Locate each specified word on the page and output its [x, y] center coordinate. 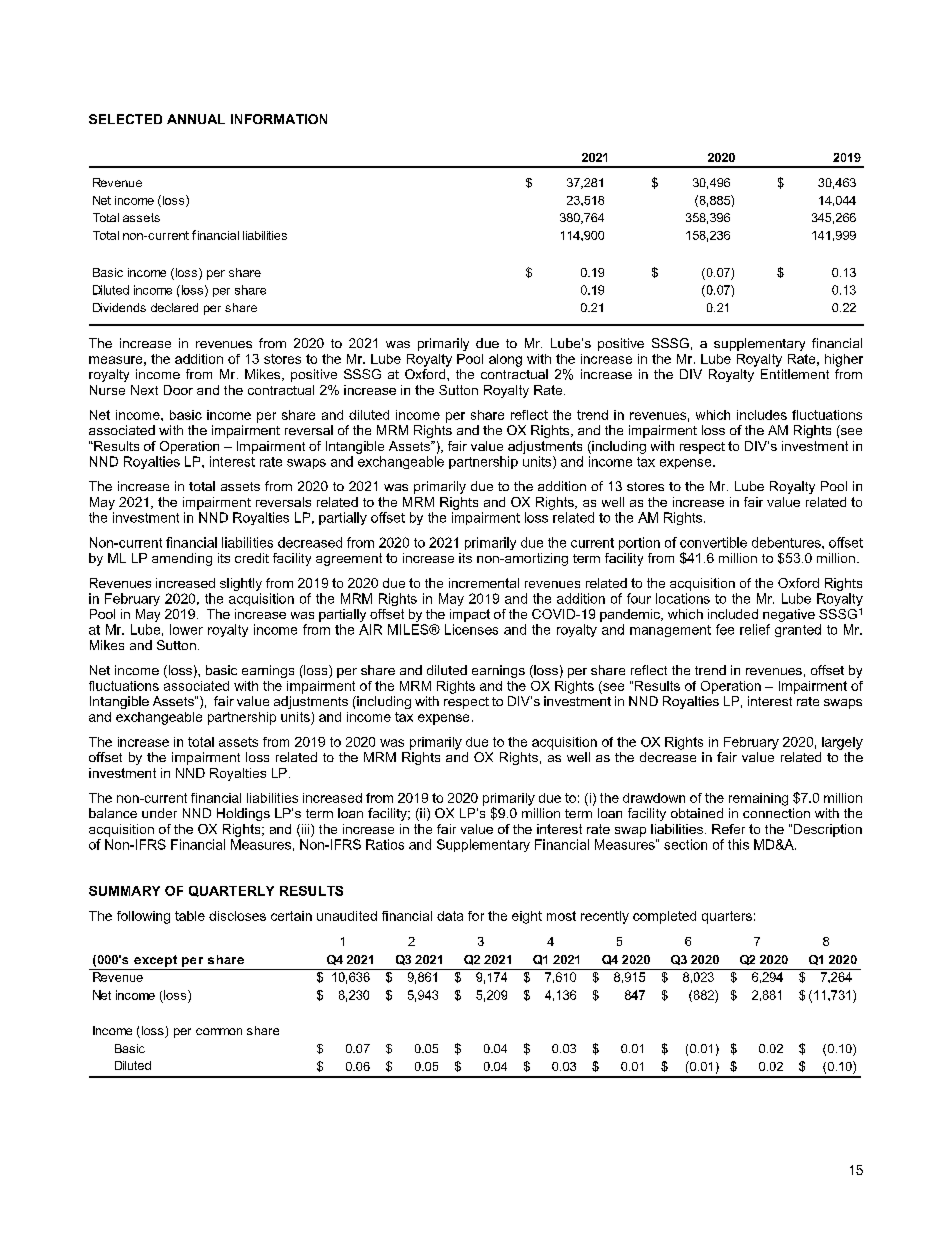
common [219, 1031]
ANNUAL [196, 119]
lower [186, 629]
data [450, 916]
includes [762, 415]
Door [178, 390]
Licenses [471, 629]
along [505, 360]
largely [842, 743]
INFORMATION [279, 119]
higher [844, 360]
